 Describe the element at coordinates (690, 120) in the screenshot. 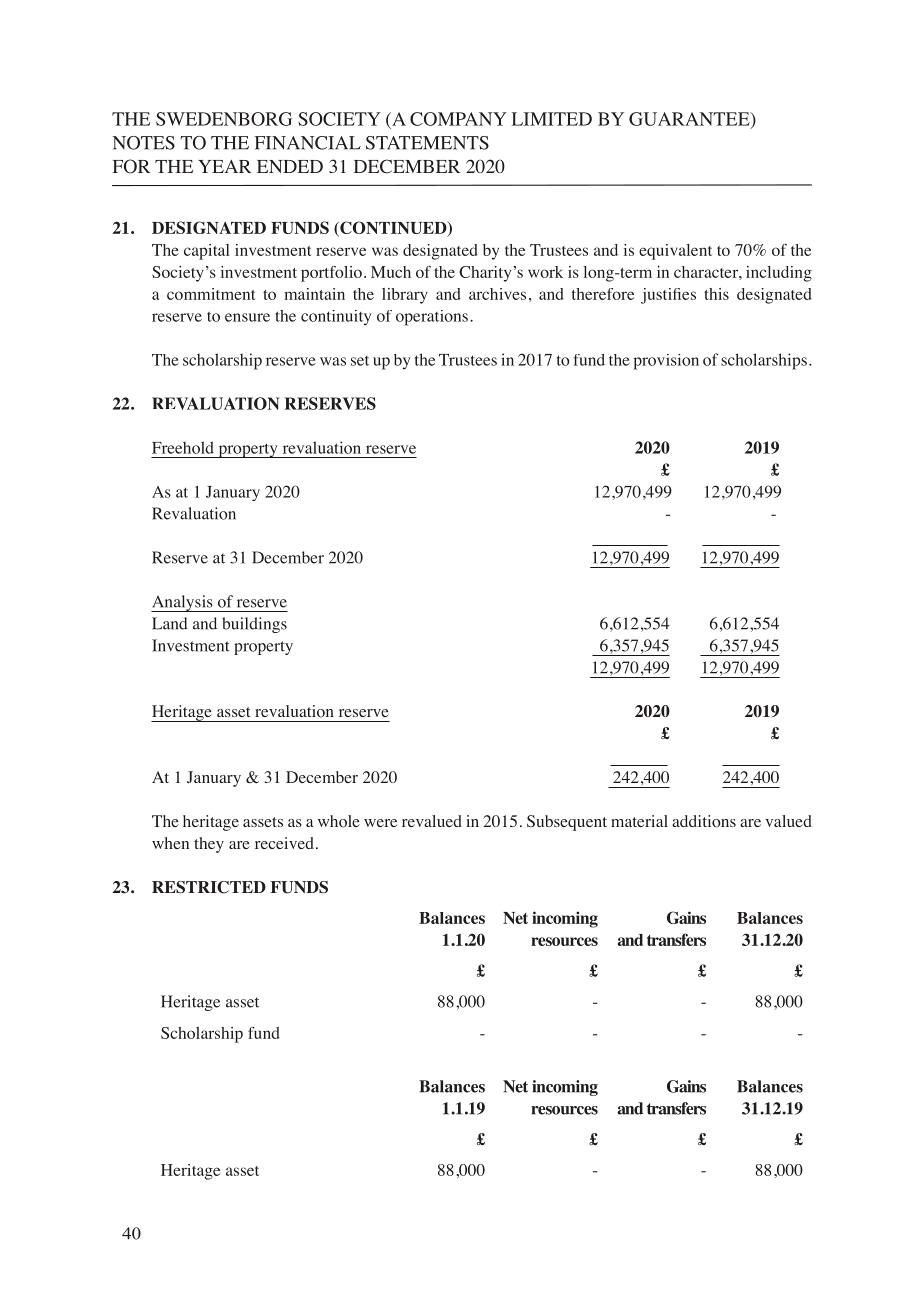

I see `GUARANTEE` at that location.
